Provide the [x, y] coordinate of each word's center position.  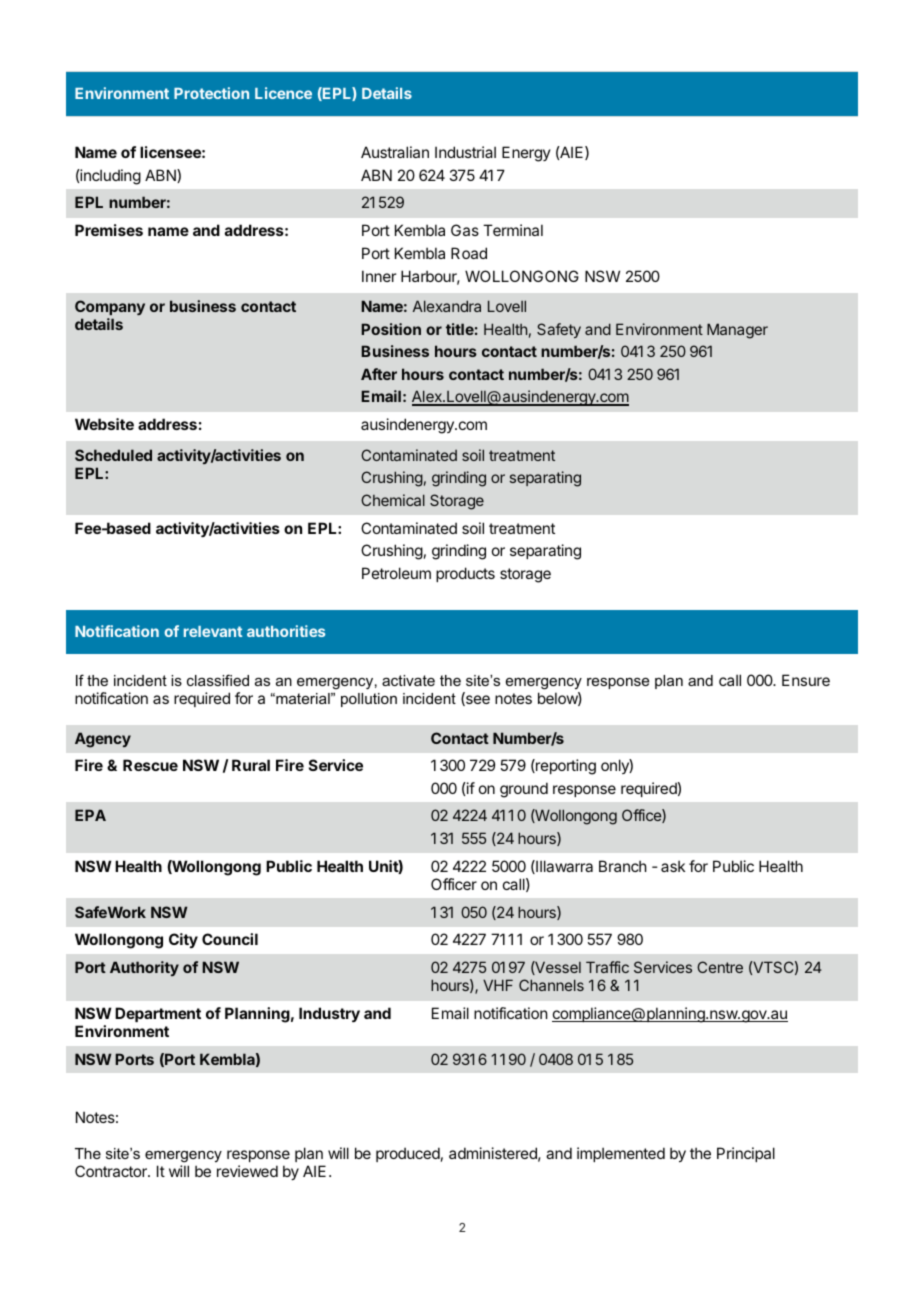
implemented [621, 1154]
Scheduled [113, 455]
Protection [211, 93]
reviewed [247, 1171]
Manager [737, 331]
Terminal [513, 230]
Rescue [150, 765]
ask [673, 866]
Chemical [393, 500]
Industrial [465, 152]
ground [524, 790]
